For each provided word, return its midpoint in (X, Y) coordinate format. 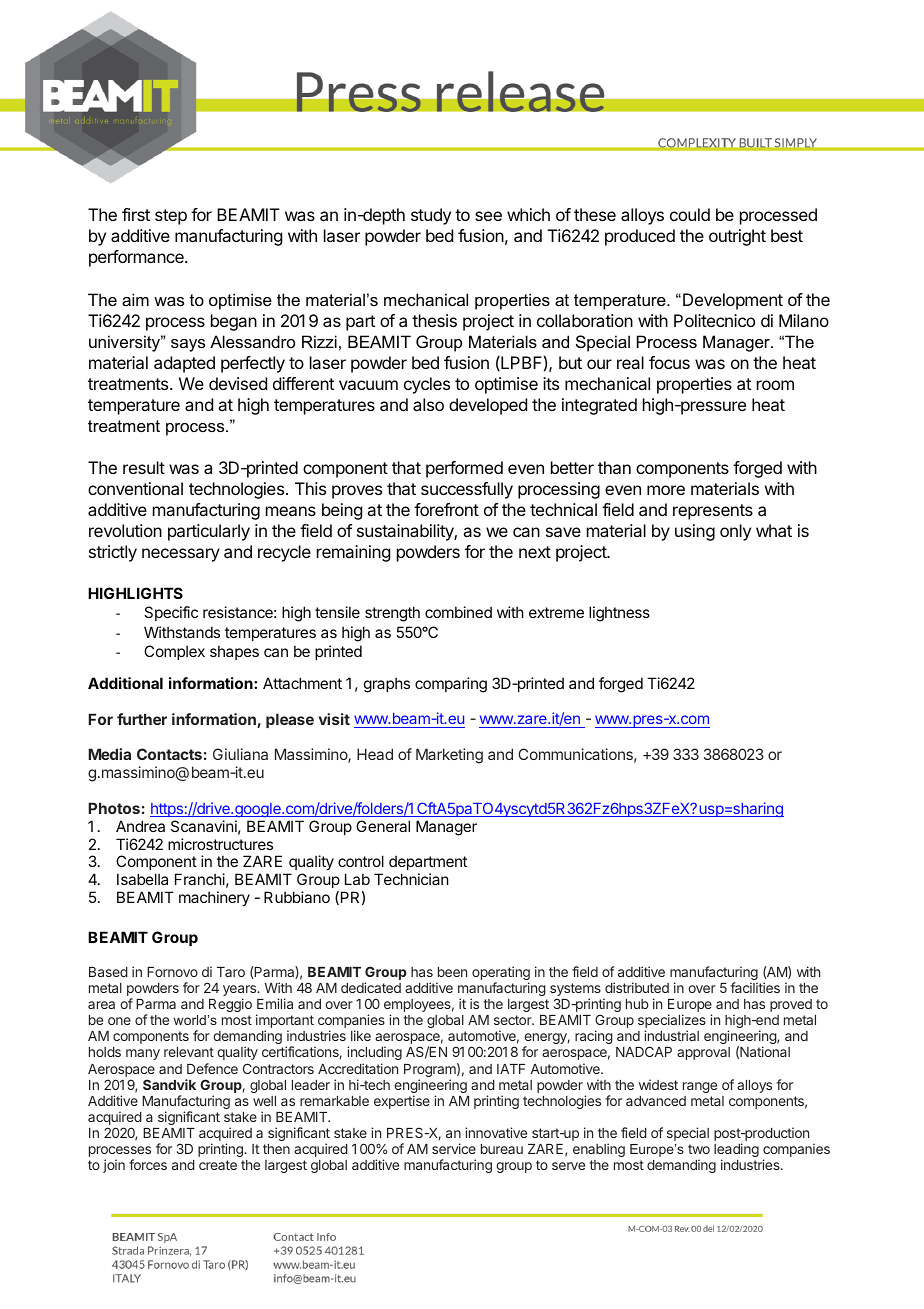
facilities (755, 987)
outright (737, 237)
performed (464, 469)
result (144, 467)
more (666, 490)
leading (736, 1151)
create (218, 1165)
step (171, 217)
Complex (174, 652)
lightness (619, 614)
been (452, 972)
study (431, 216)
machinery (214, 898)
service (454, 1148)
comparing (451, 685)
